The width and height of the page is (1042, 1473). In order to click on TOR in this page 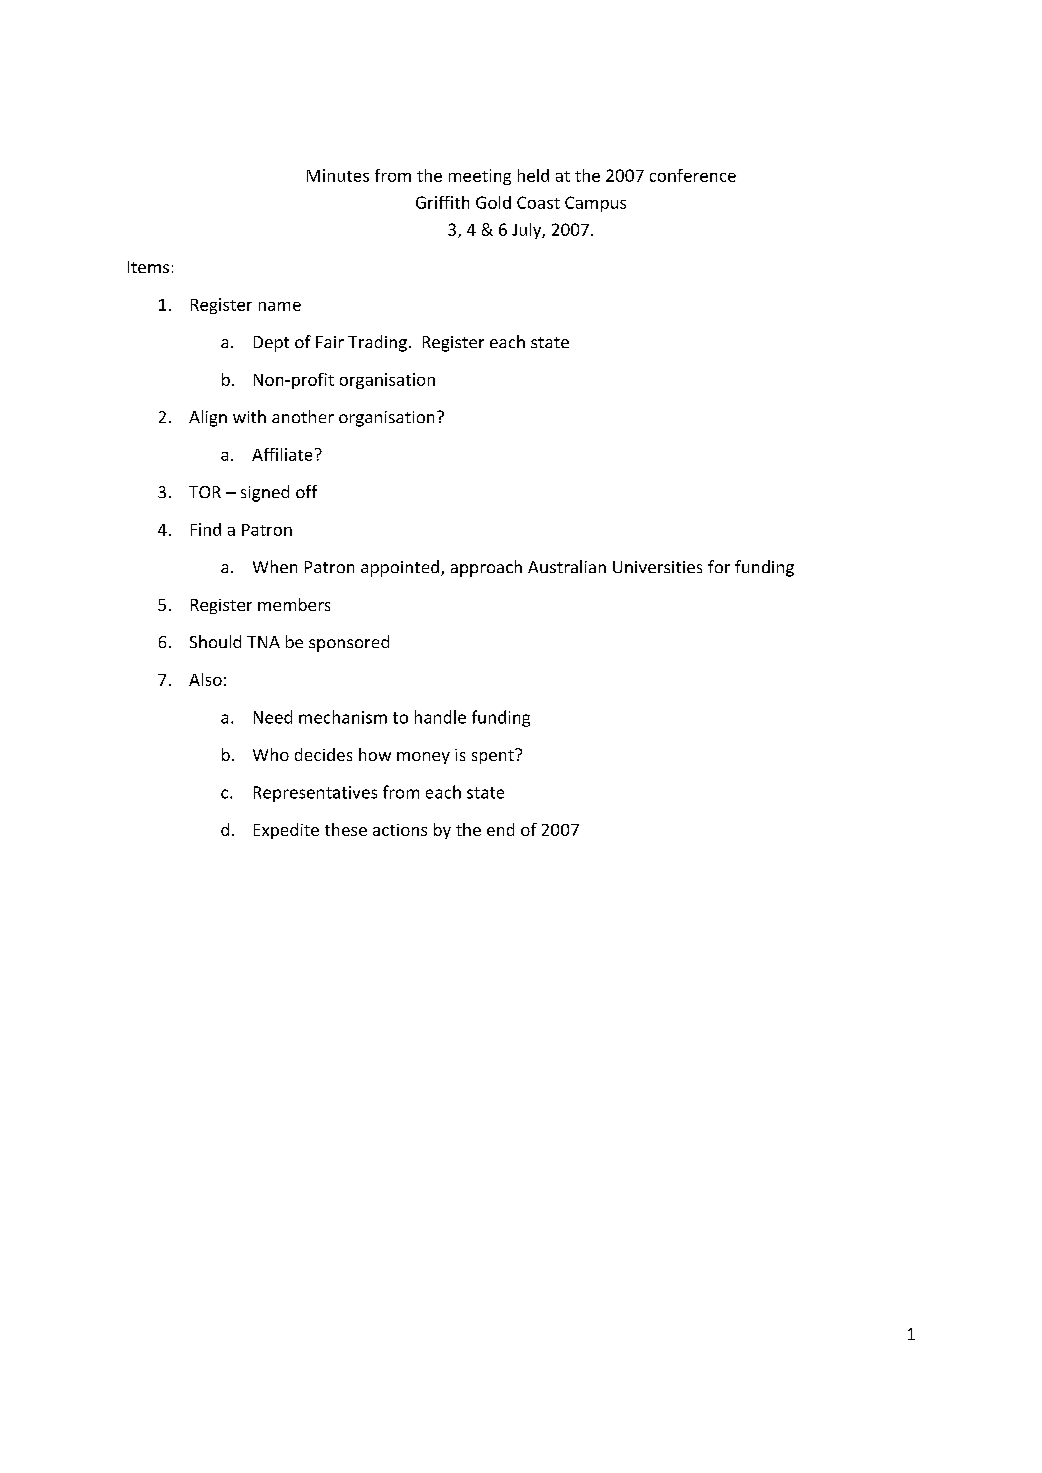, I will do `click(205, 492)`.
